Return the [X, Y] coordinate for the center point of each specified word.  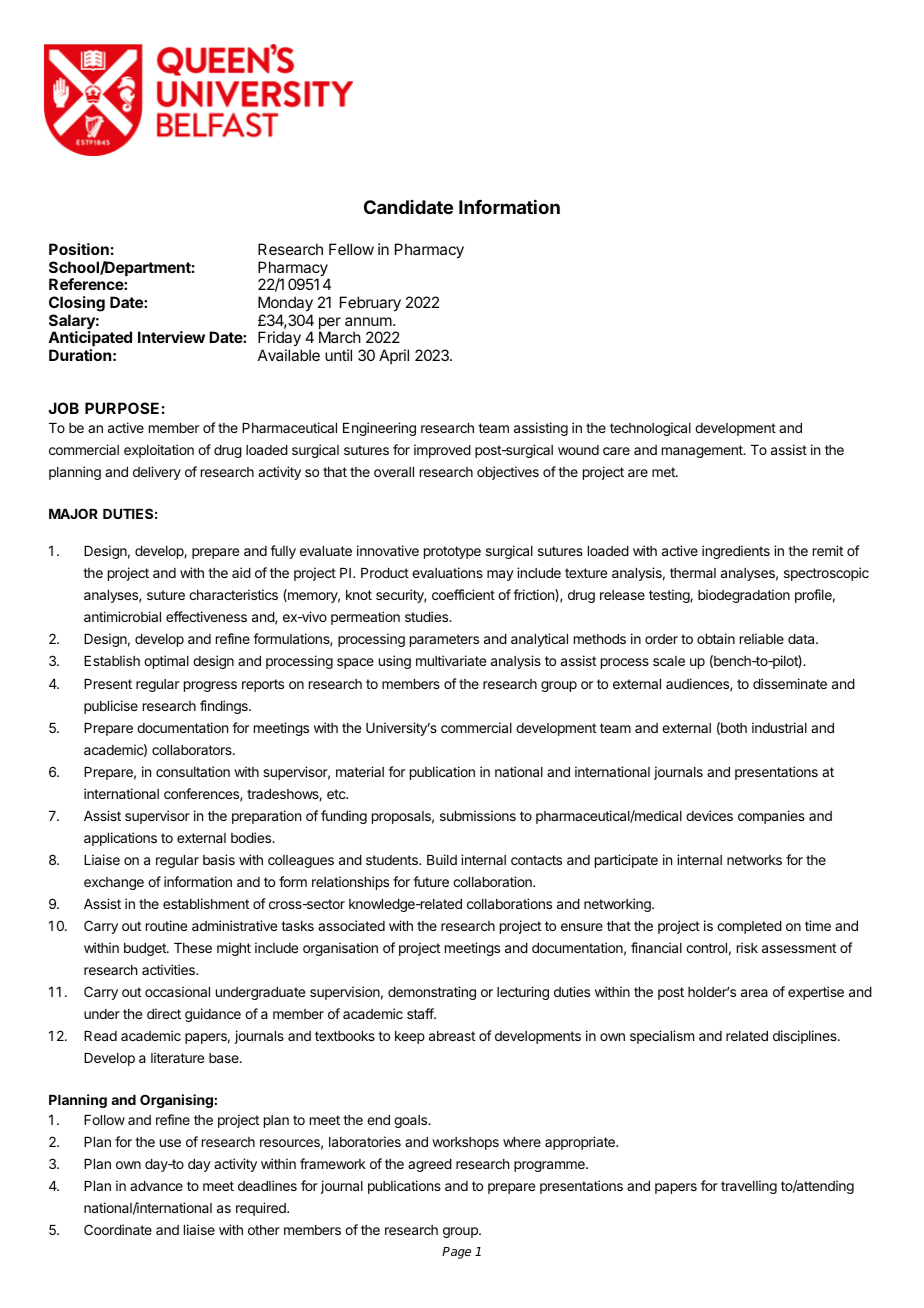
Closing [77, 304]
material [360, 771]
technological [650, 429]
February [370, 304]
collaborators [193, 750]
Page [456, 1253]
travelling [749, 1187]
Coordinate [118, 1229]
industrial [779, 727]
